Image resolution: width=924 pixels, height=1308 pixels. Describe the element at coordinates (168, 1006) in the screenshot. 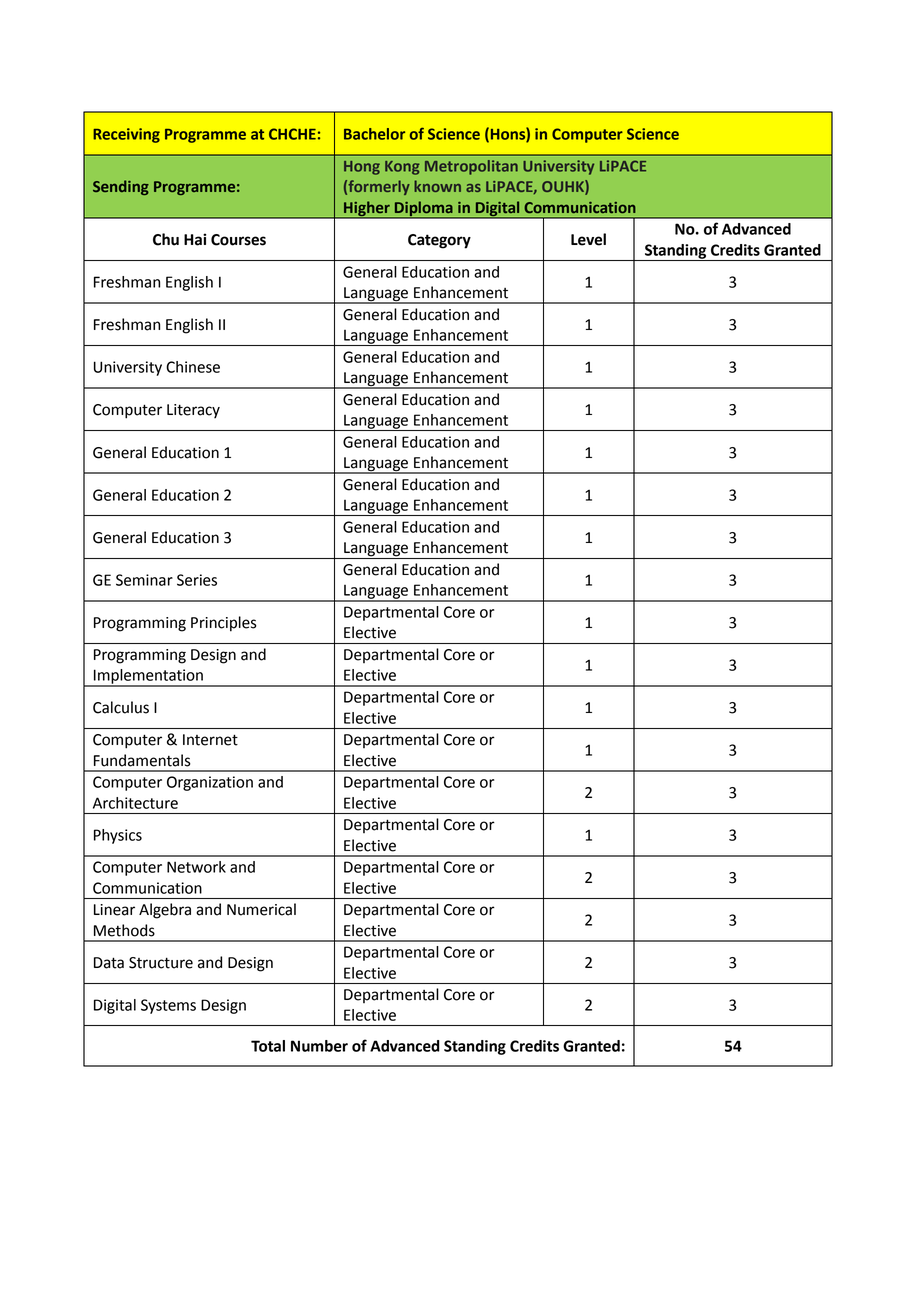

I see `Systems` at that location.
